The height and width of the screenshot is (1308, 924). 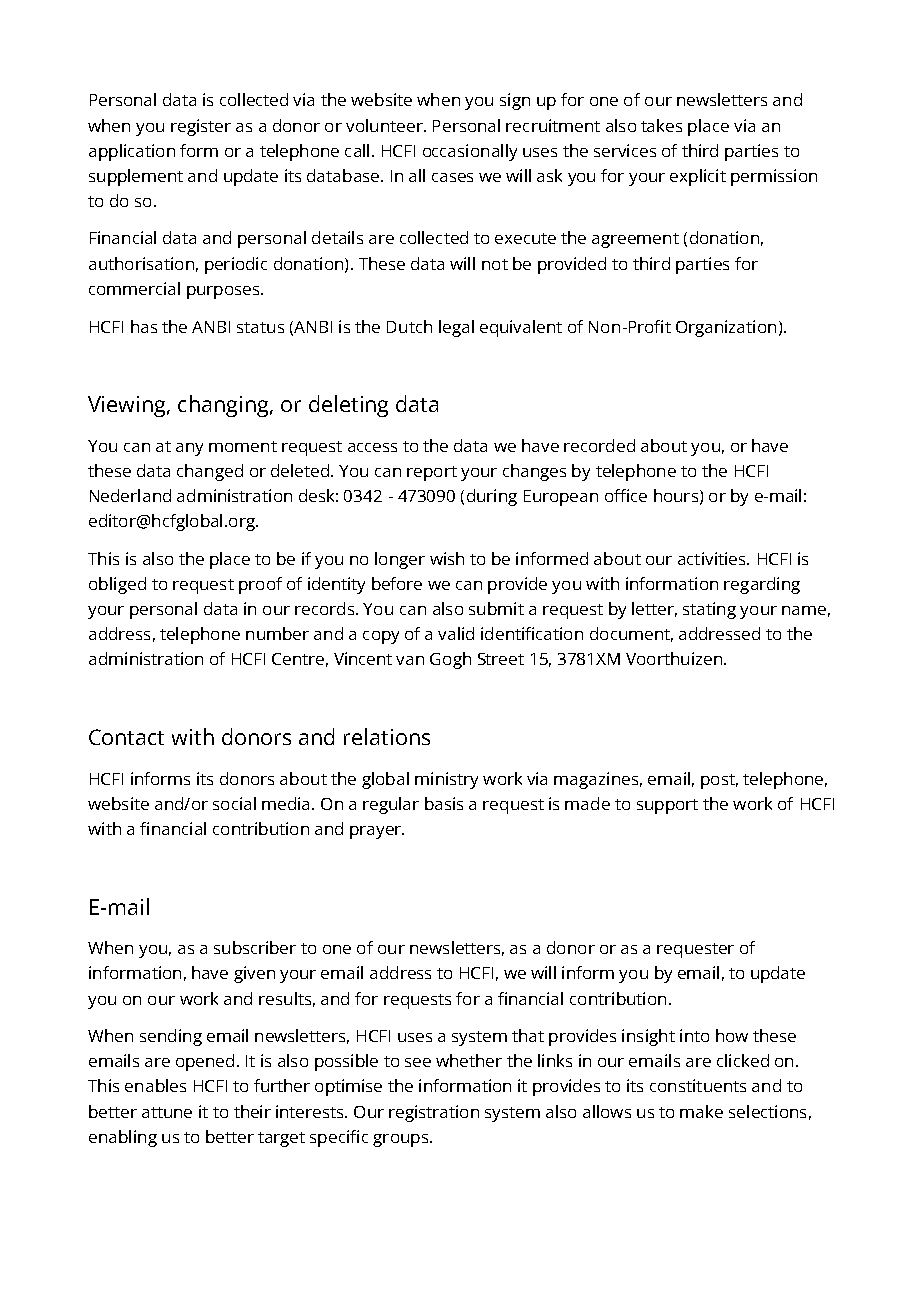 What do you see at coordinates (470, 152) in the screenshot?
I see `occasionally` at bounding box center [470, 152].
